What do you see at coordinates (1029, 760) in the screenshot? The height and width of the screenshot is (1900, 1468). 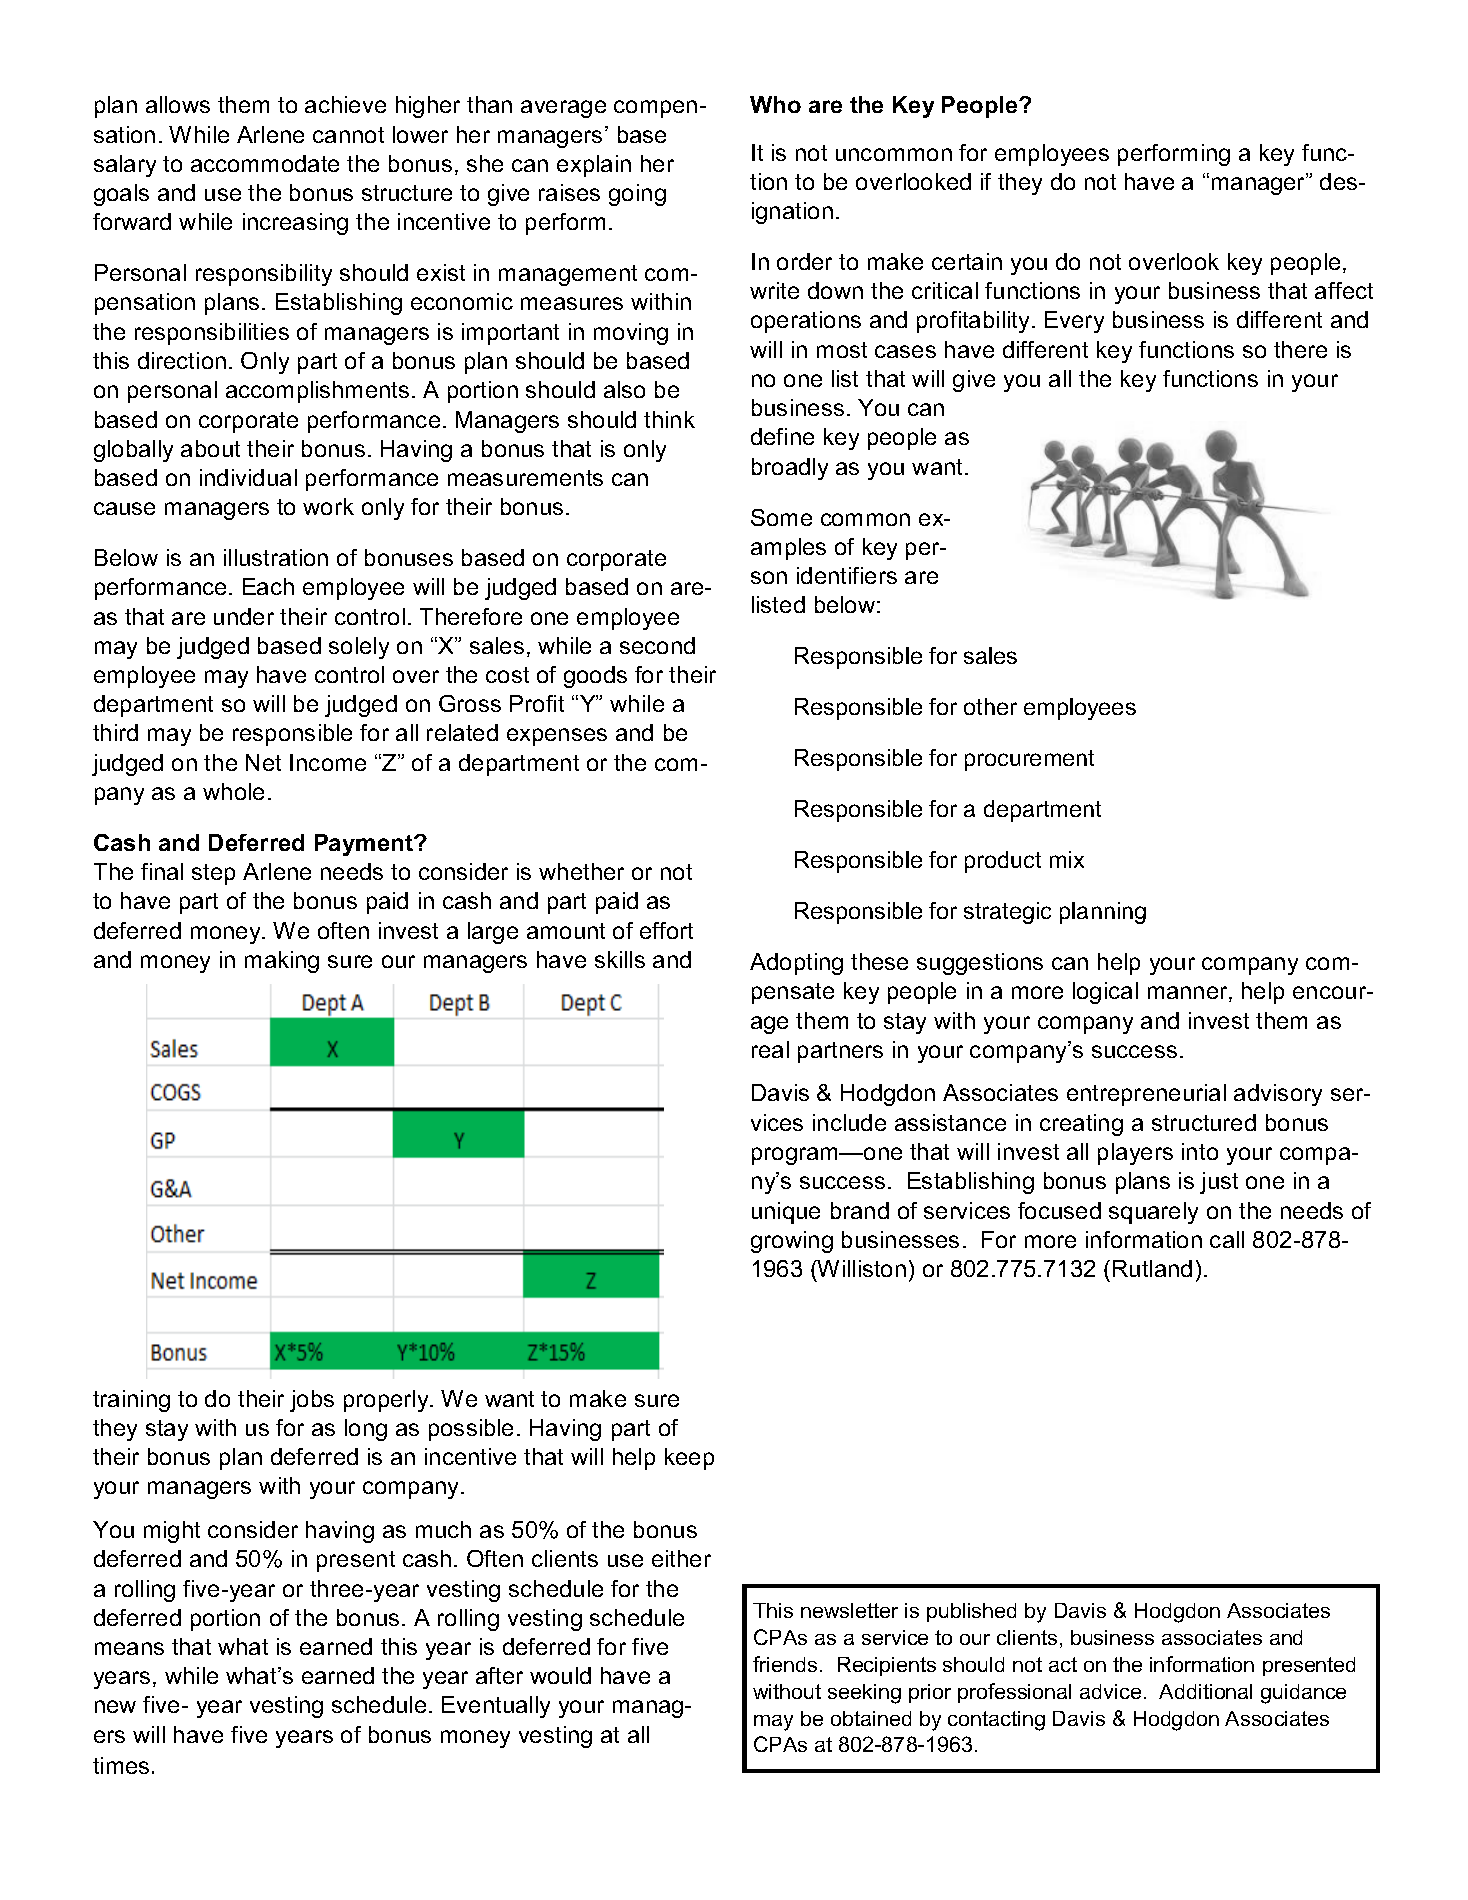 I see `procurement` at bounding box center [1029, 760].
